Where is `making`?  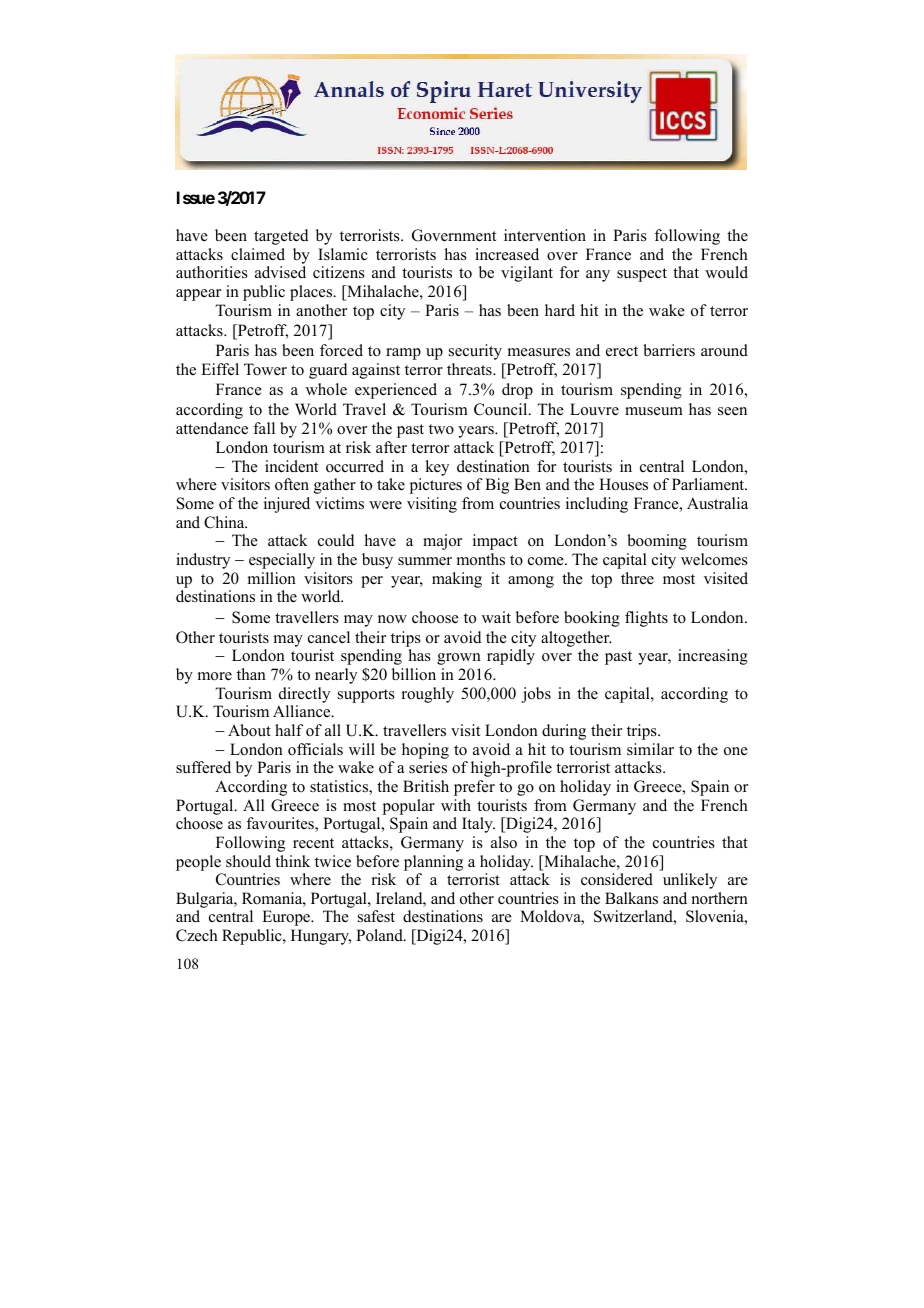
making is located at coordinates (457, 580).
